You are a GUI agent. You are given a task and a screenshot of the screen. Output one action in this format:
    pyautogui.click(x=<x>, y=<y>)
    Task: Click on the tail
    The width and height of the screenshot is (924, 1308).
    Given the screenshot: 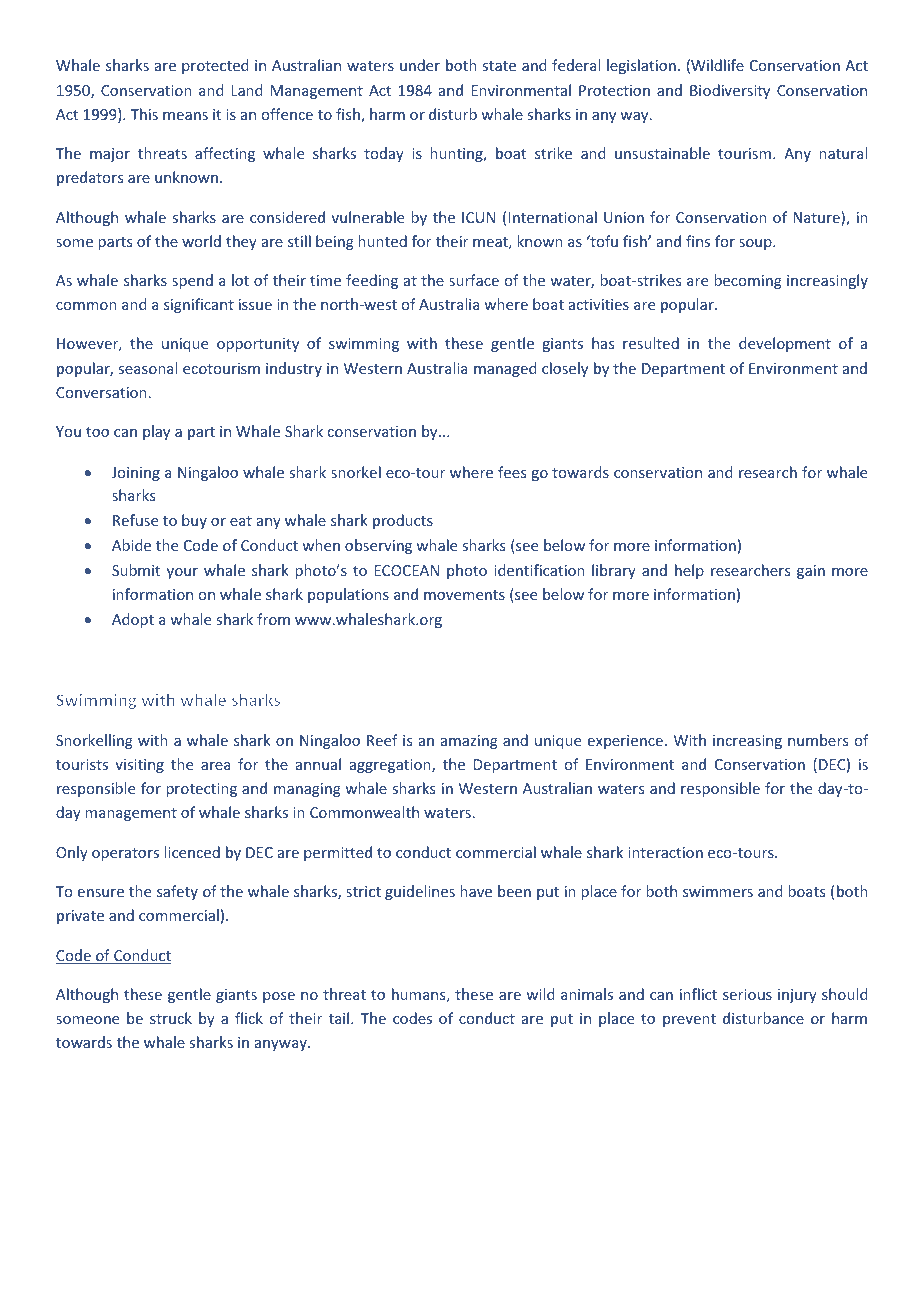 What is the action you would take?
    pyautogui.click(x=340, y=1018)
